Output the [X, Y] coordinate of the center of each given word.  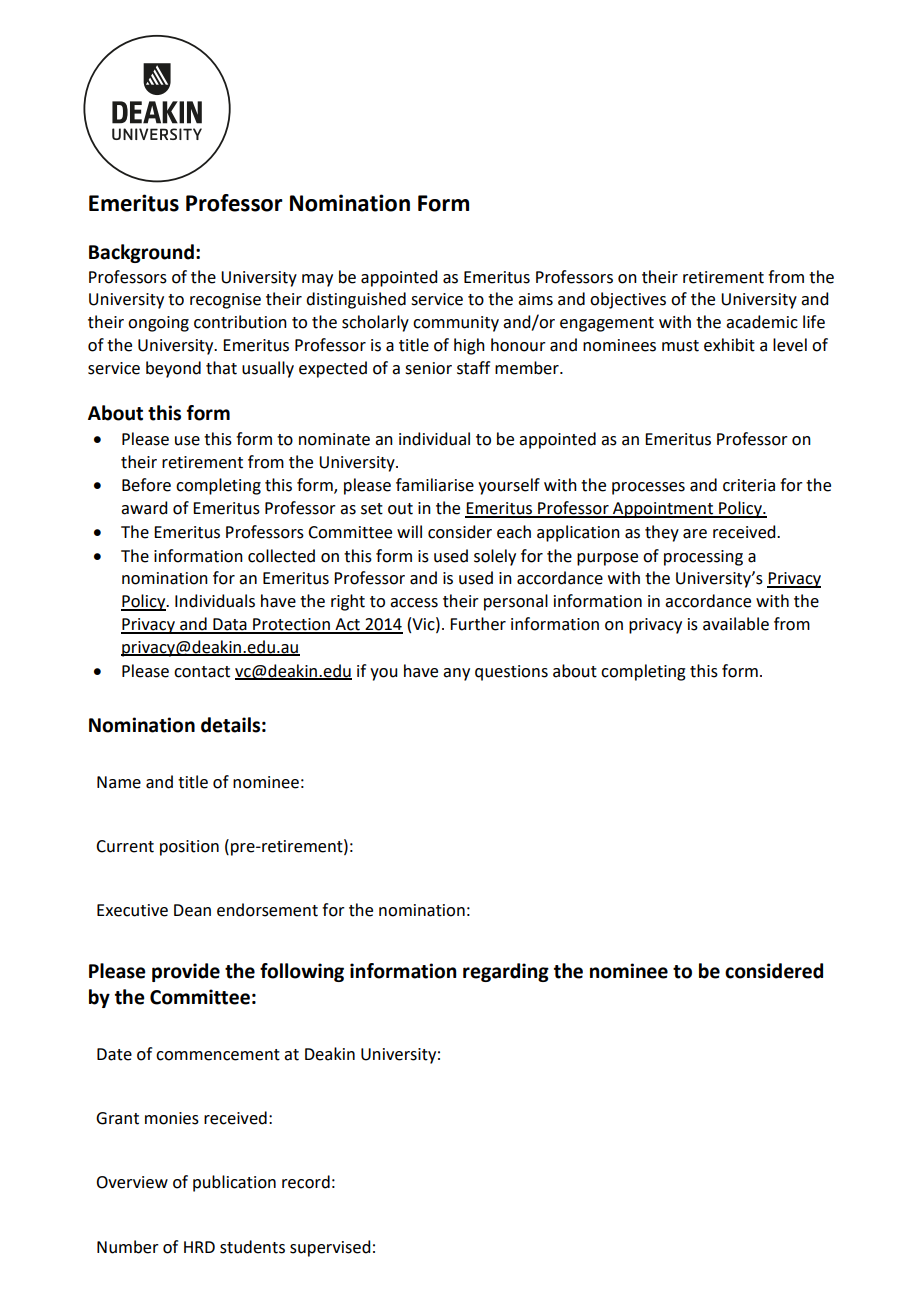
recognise [225, 301]
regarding [506, 972]
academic [762, 322]
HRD [199, 1247]
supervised [330, 1248]
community [456, 324]
